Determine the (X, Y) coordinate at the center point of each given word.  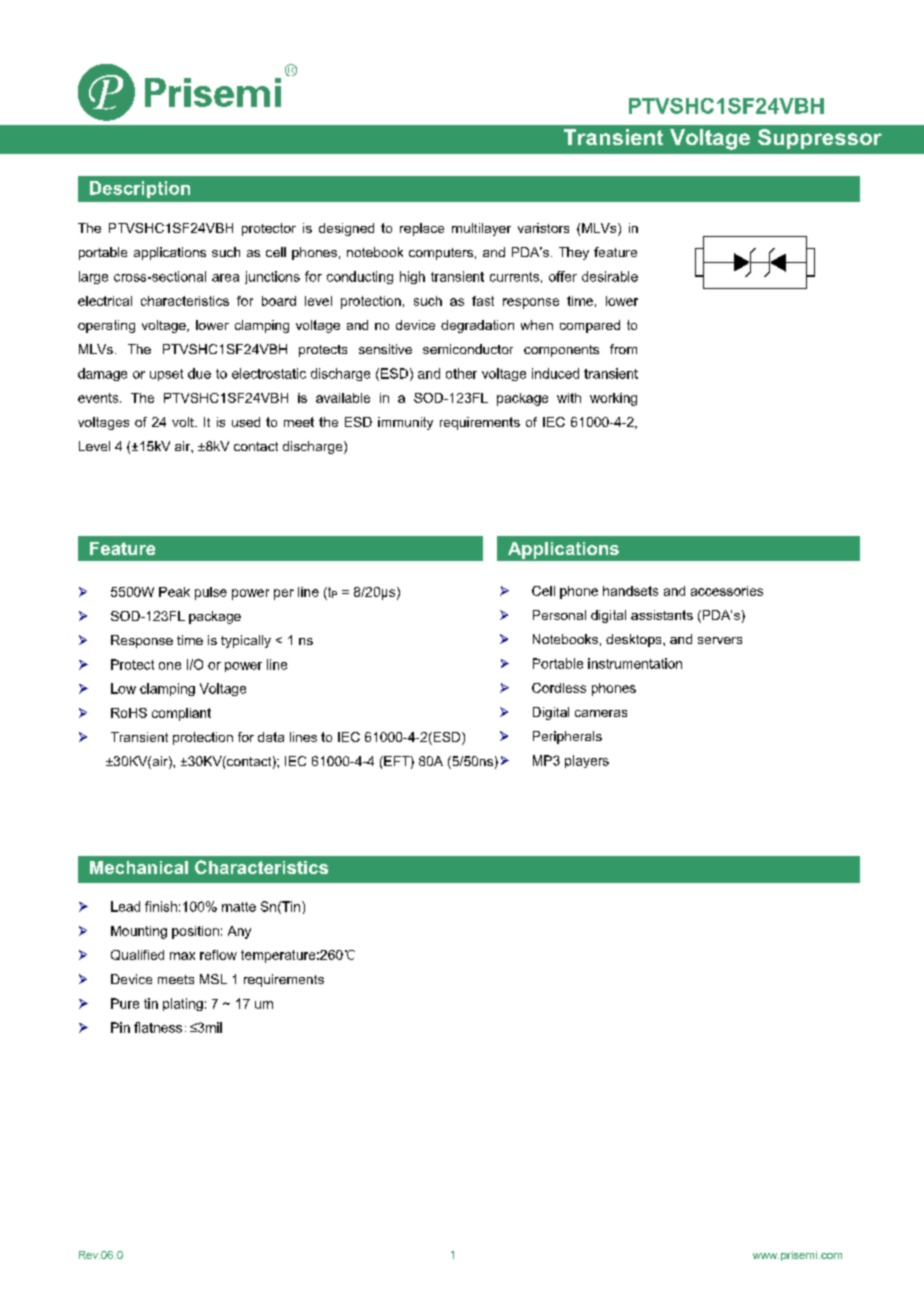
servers (720, 640)
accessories (727, 591)
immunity (405, 423)
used (246, 422)
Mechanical (139, 867)
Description (140, 189)
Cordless (559, 688)
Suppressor (820, 139)
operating (106, 326)
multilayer (481, 229)
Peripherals (567, 737)
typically (246, 641)
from (623, 349)
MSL (213, 979)
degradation (477, 326)
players (587, 761)
